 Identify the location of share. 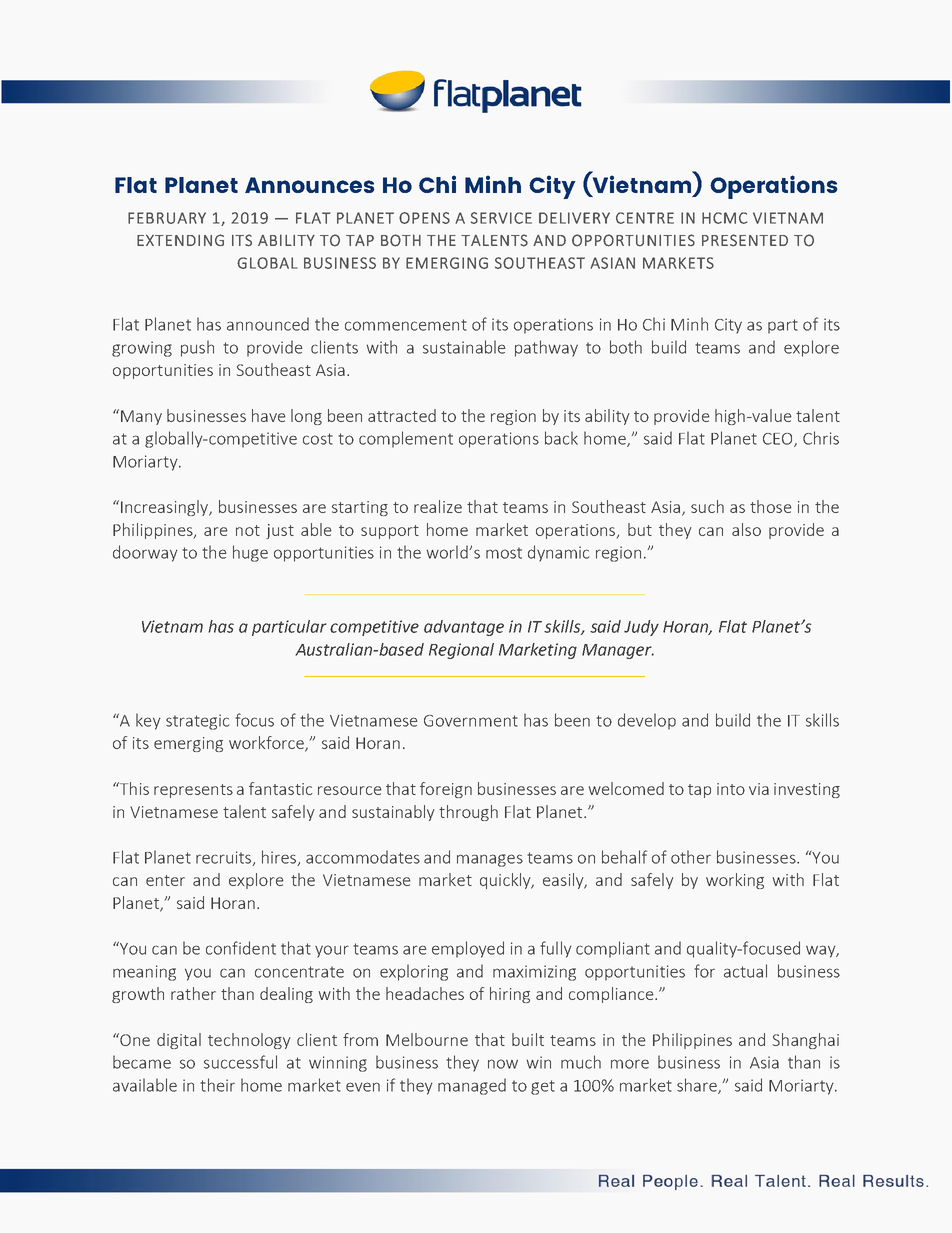
(698, 1086).
